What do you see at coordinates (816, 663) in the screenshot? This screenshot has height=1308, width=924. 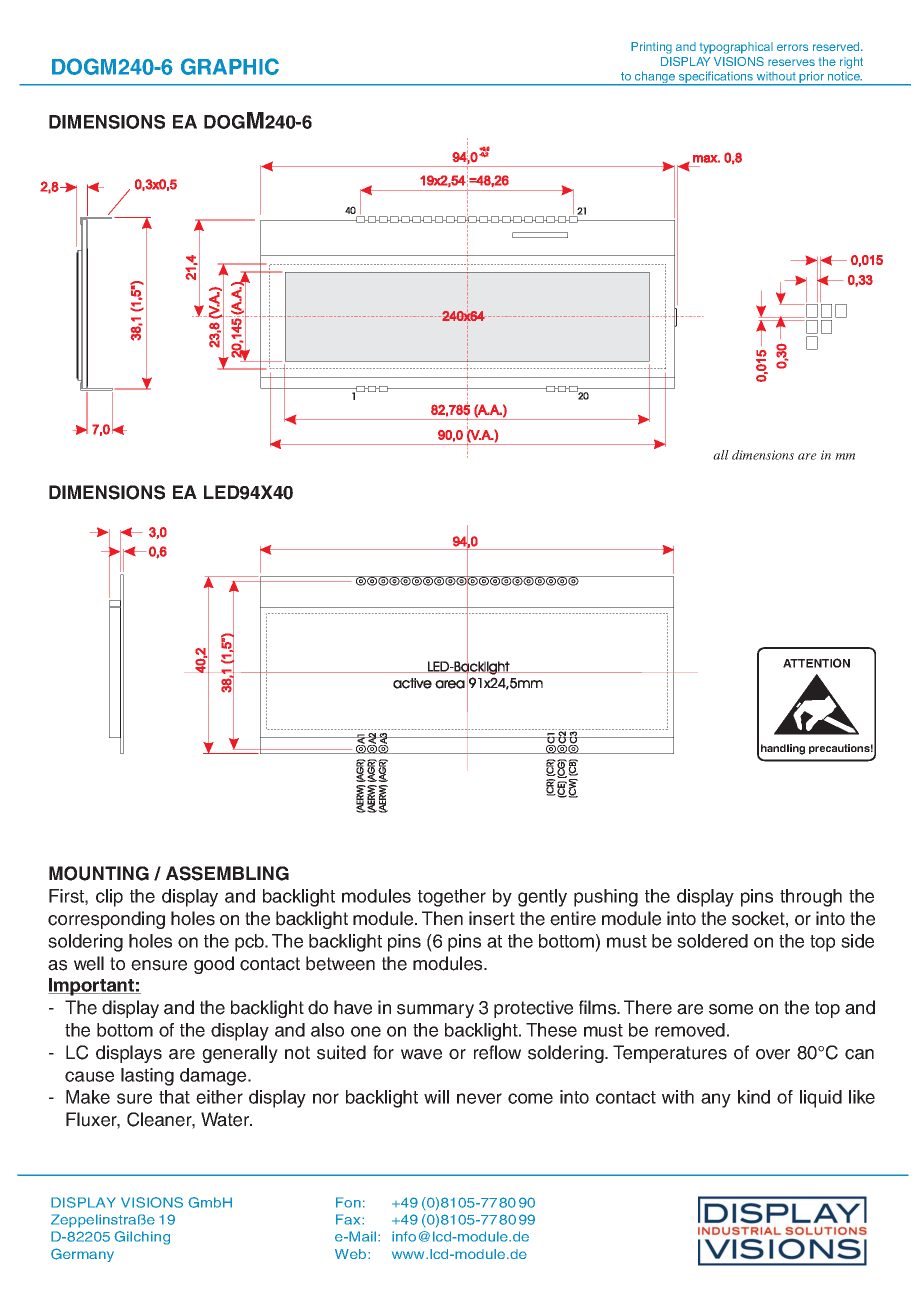 I see `ATTENTION` at bounding box center [816, 663].
